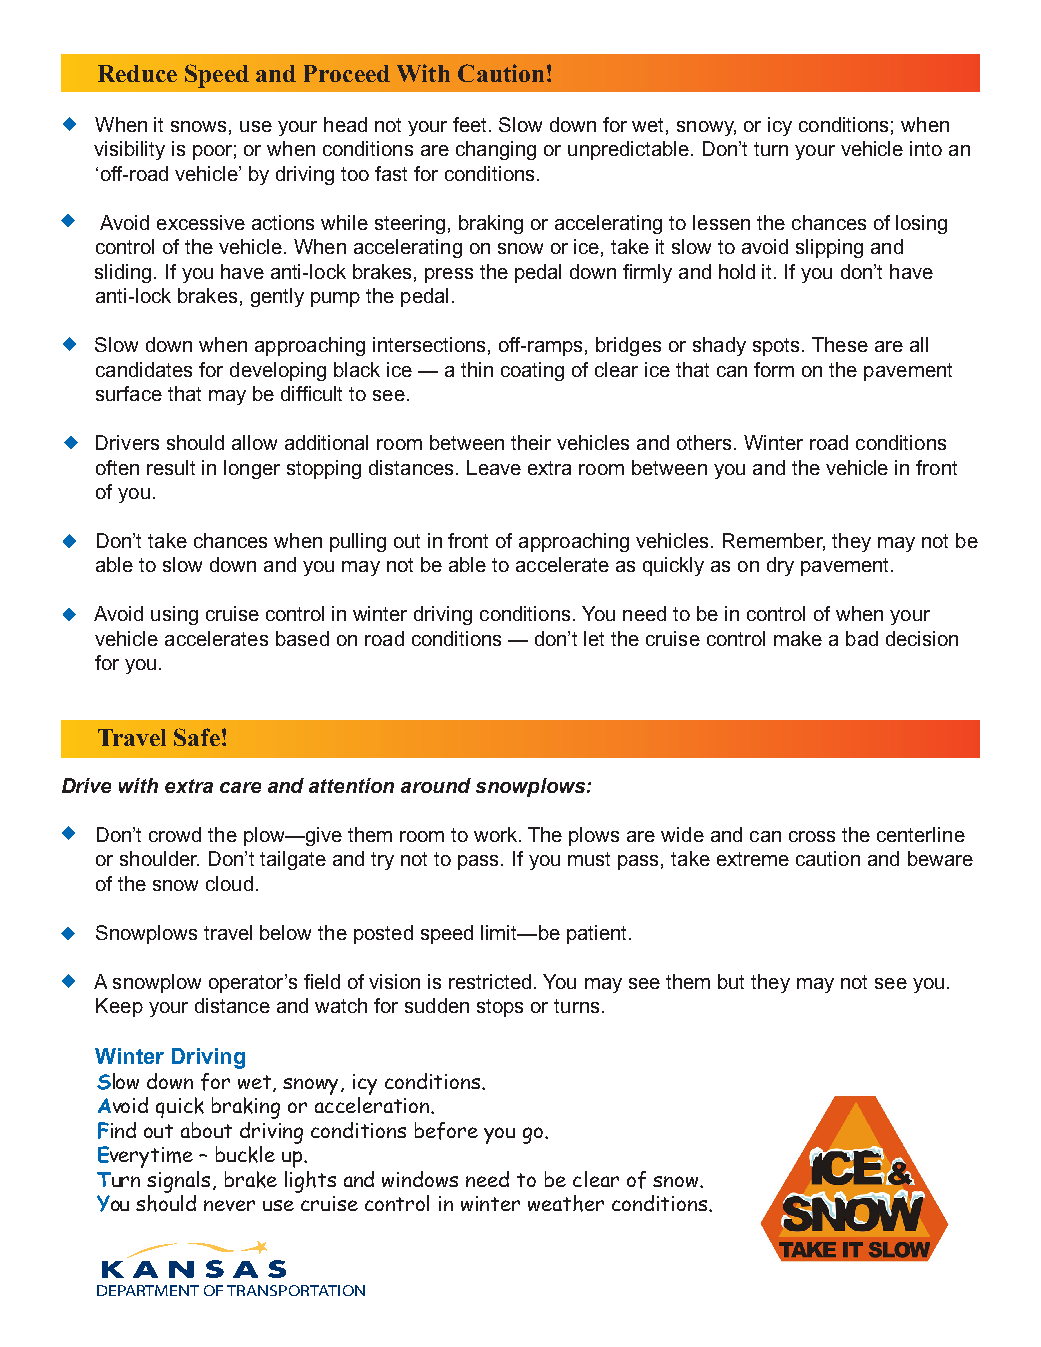 The height and width of the screenshot is (1347, 1041). What do you see at coordinates (229, 1205) in the screenshot?
I see `never` at bounding box center [229, 1205].
